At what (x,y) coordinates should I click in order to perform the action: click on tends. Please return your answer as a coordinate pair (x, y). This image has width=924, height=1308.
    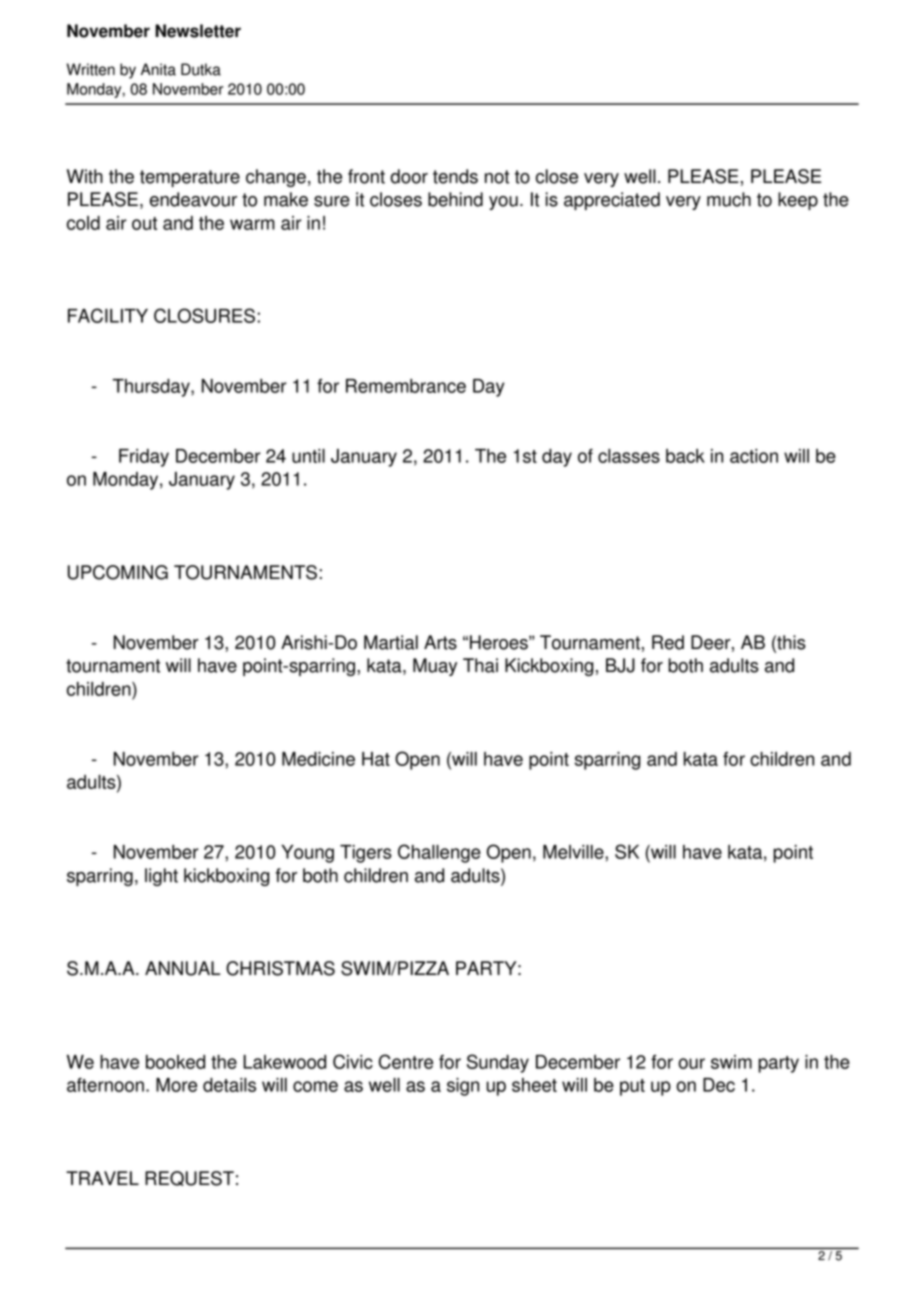
    Looking at the image, I should click on (455, 176).
